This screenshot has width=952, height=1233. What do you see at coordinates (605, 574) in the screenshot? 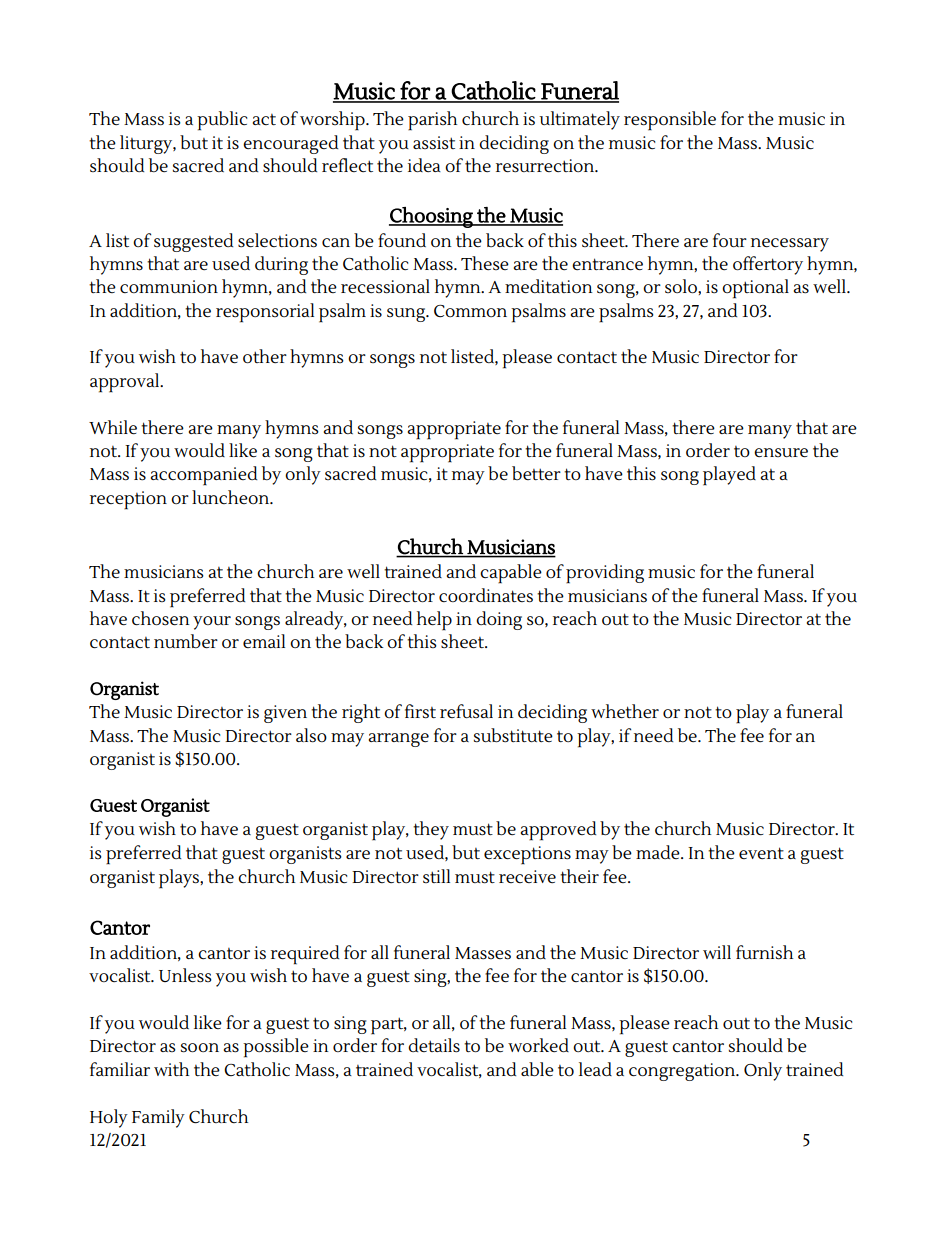
I see `providing` at bounding box center [605, 574].
